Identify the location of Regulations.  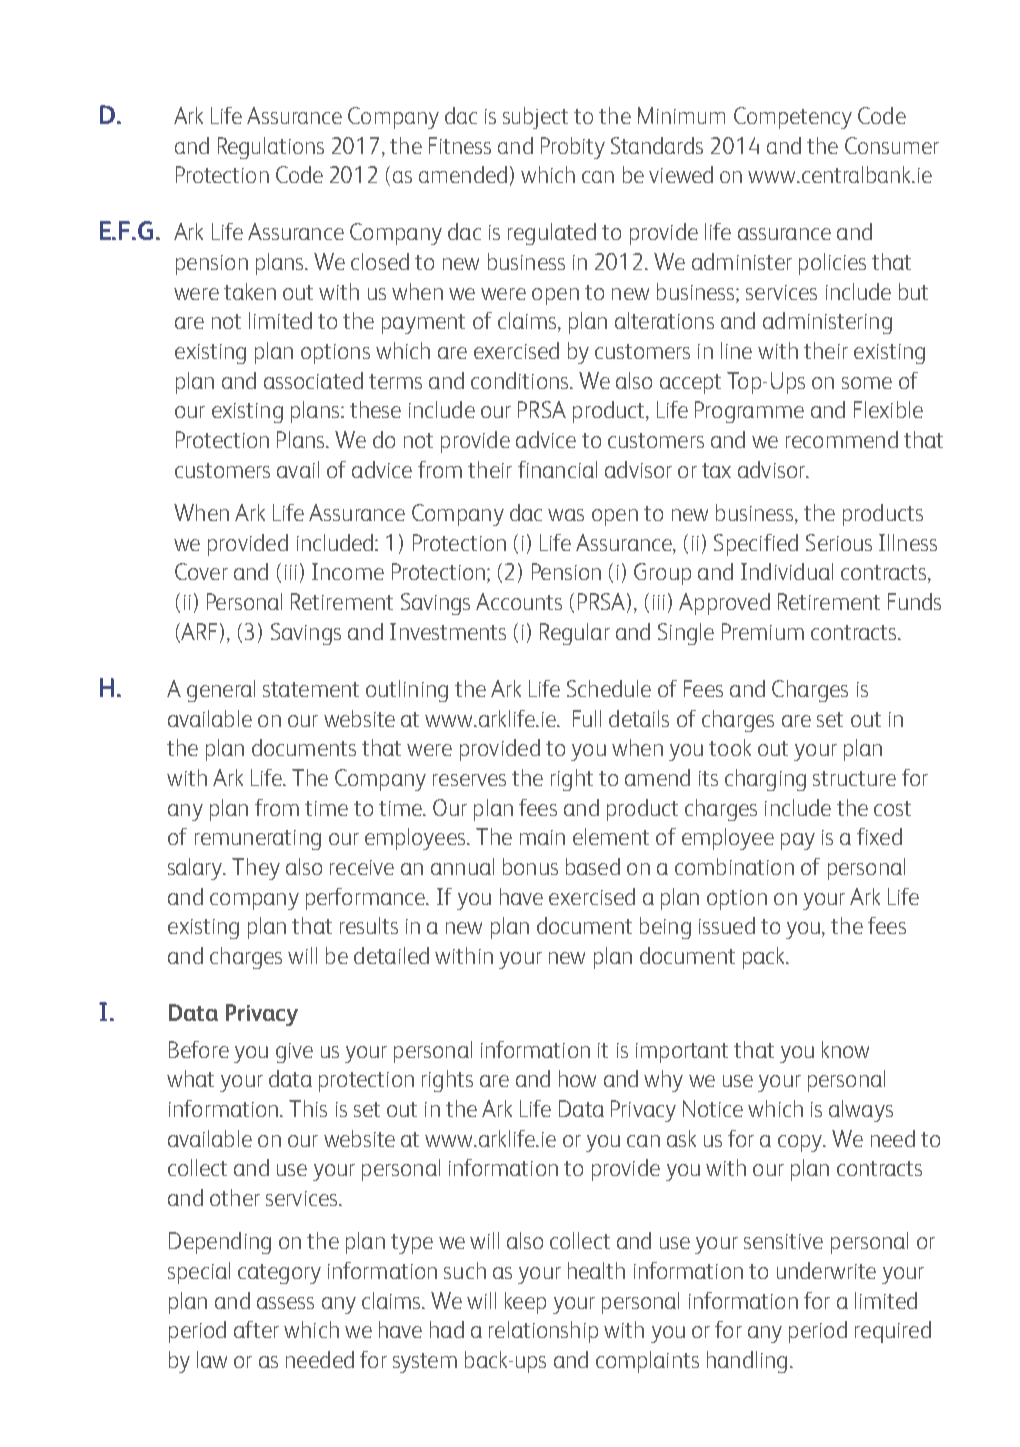
(271, 148).
